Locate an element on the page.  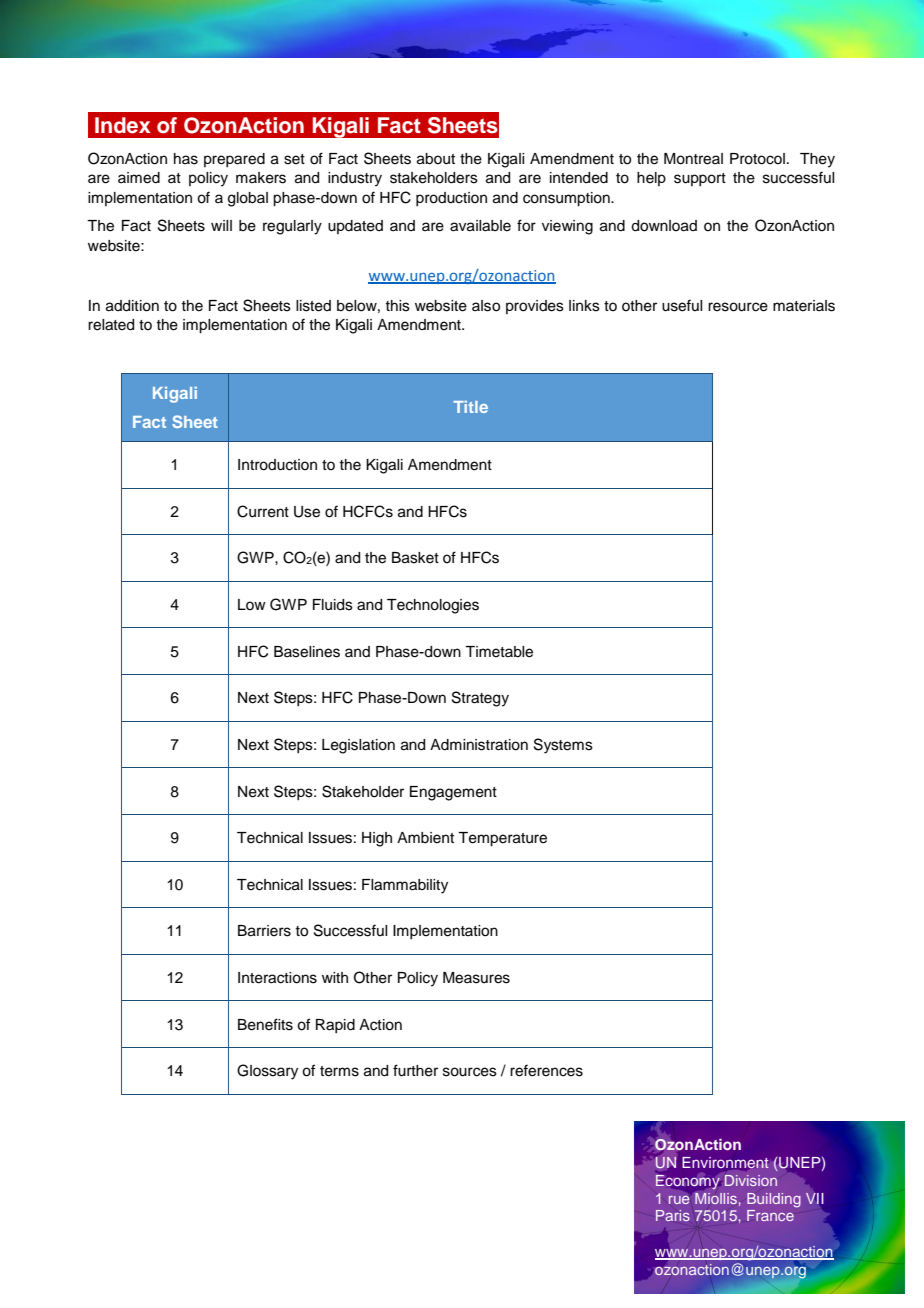
Protocol is located at coordinates (757, 159).
